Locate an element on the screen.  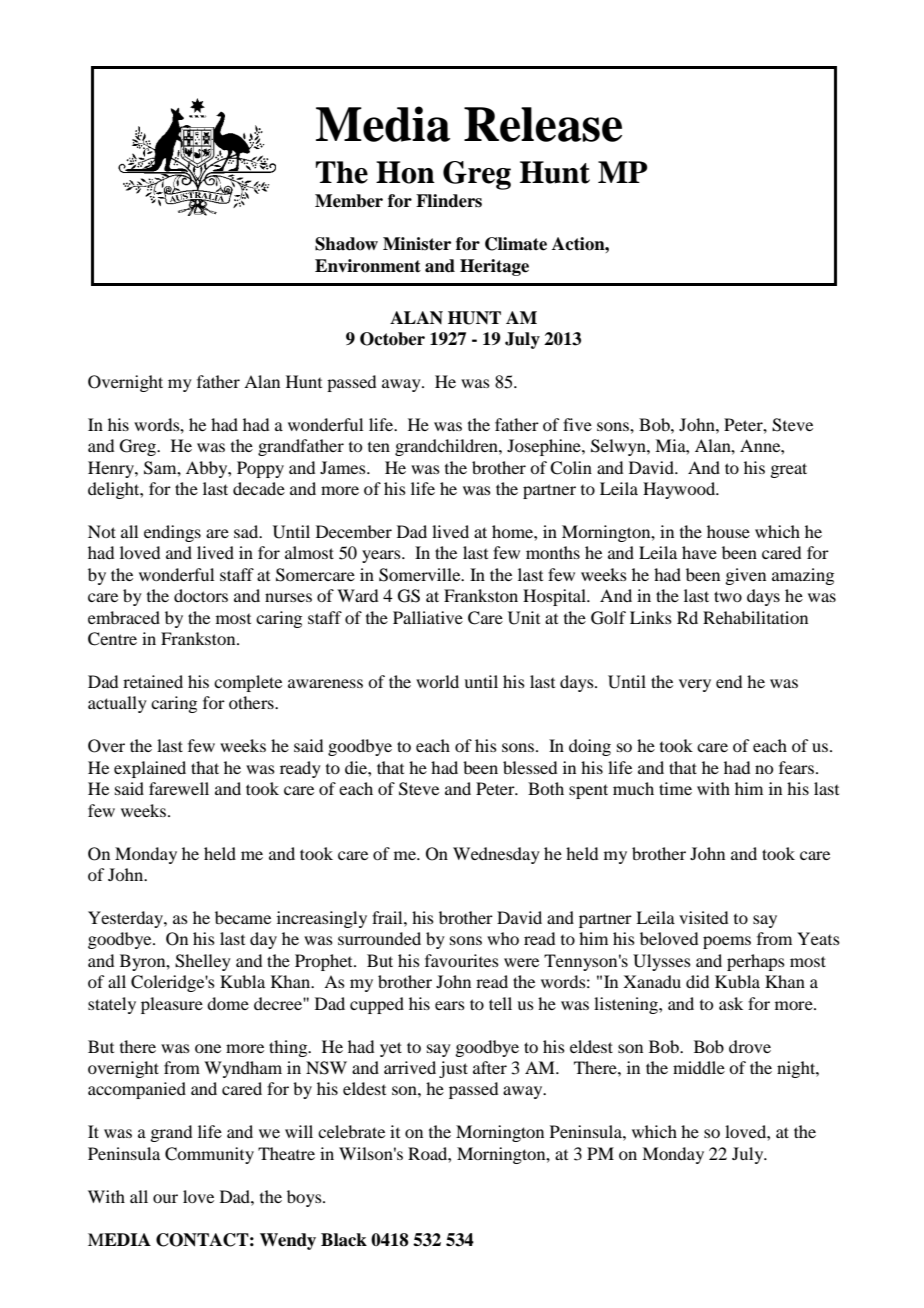
endings is located at coordinates (172, 533).
